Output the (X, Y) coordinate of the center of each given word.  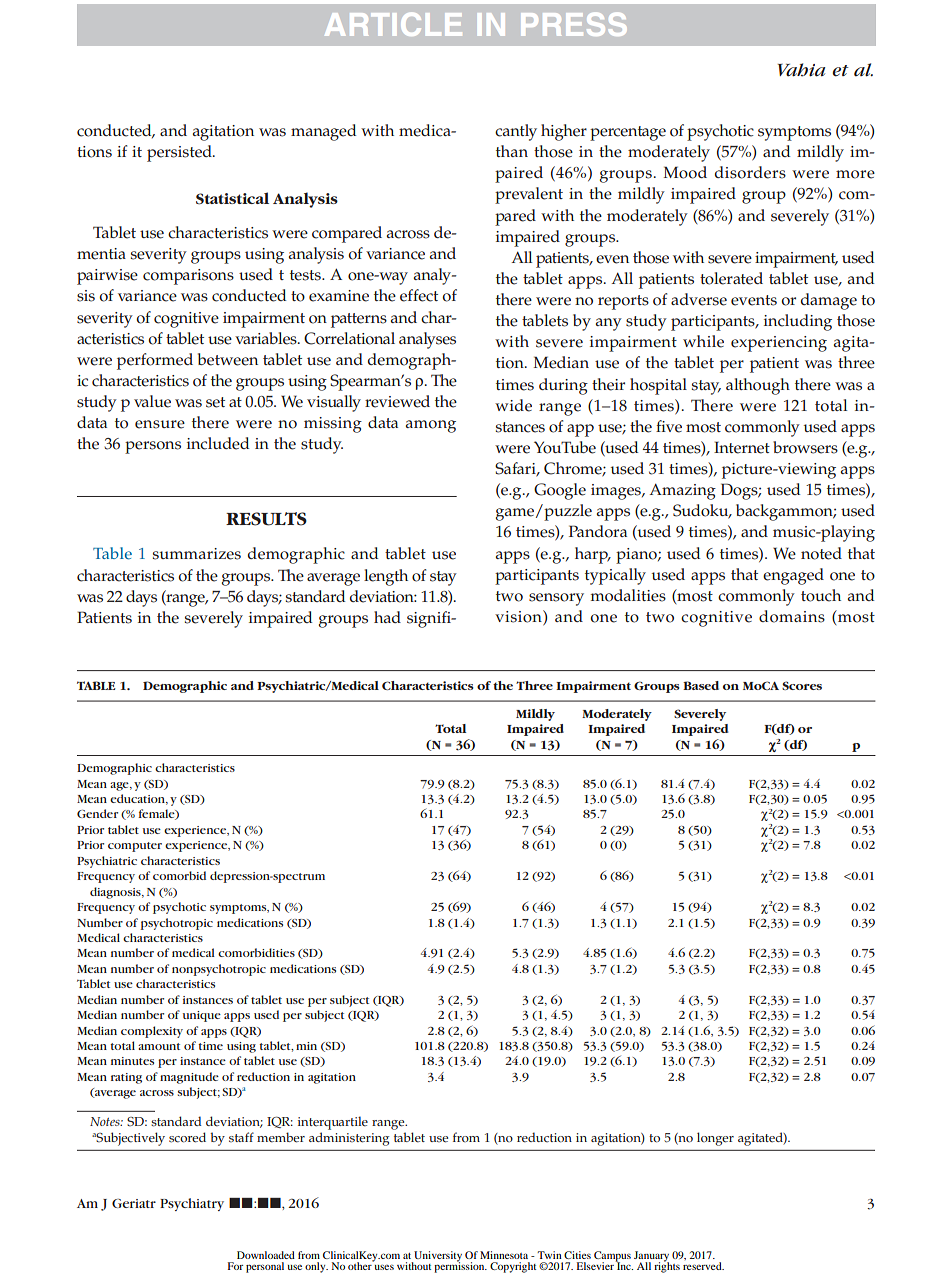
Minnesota (504, 1255)
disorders (750, 172)
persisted (180, 153)
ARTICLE (393, 24)
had (387, 617)
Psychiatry (192, 1204)
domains (792, 616)
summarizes (196, 554)
